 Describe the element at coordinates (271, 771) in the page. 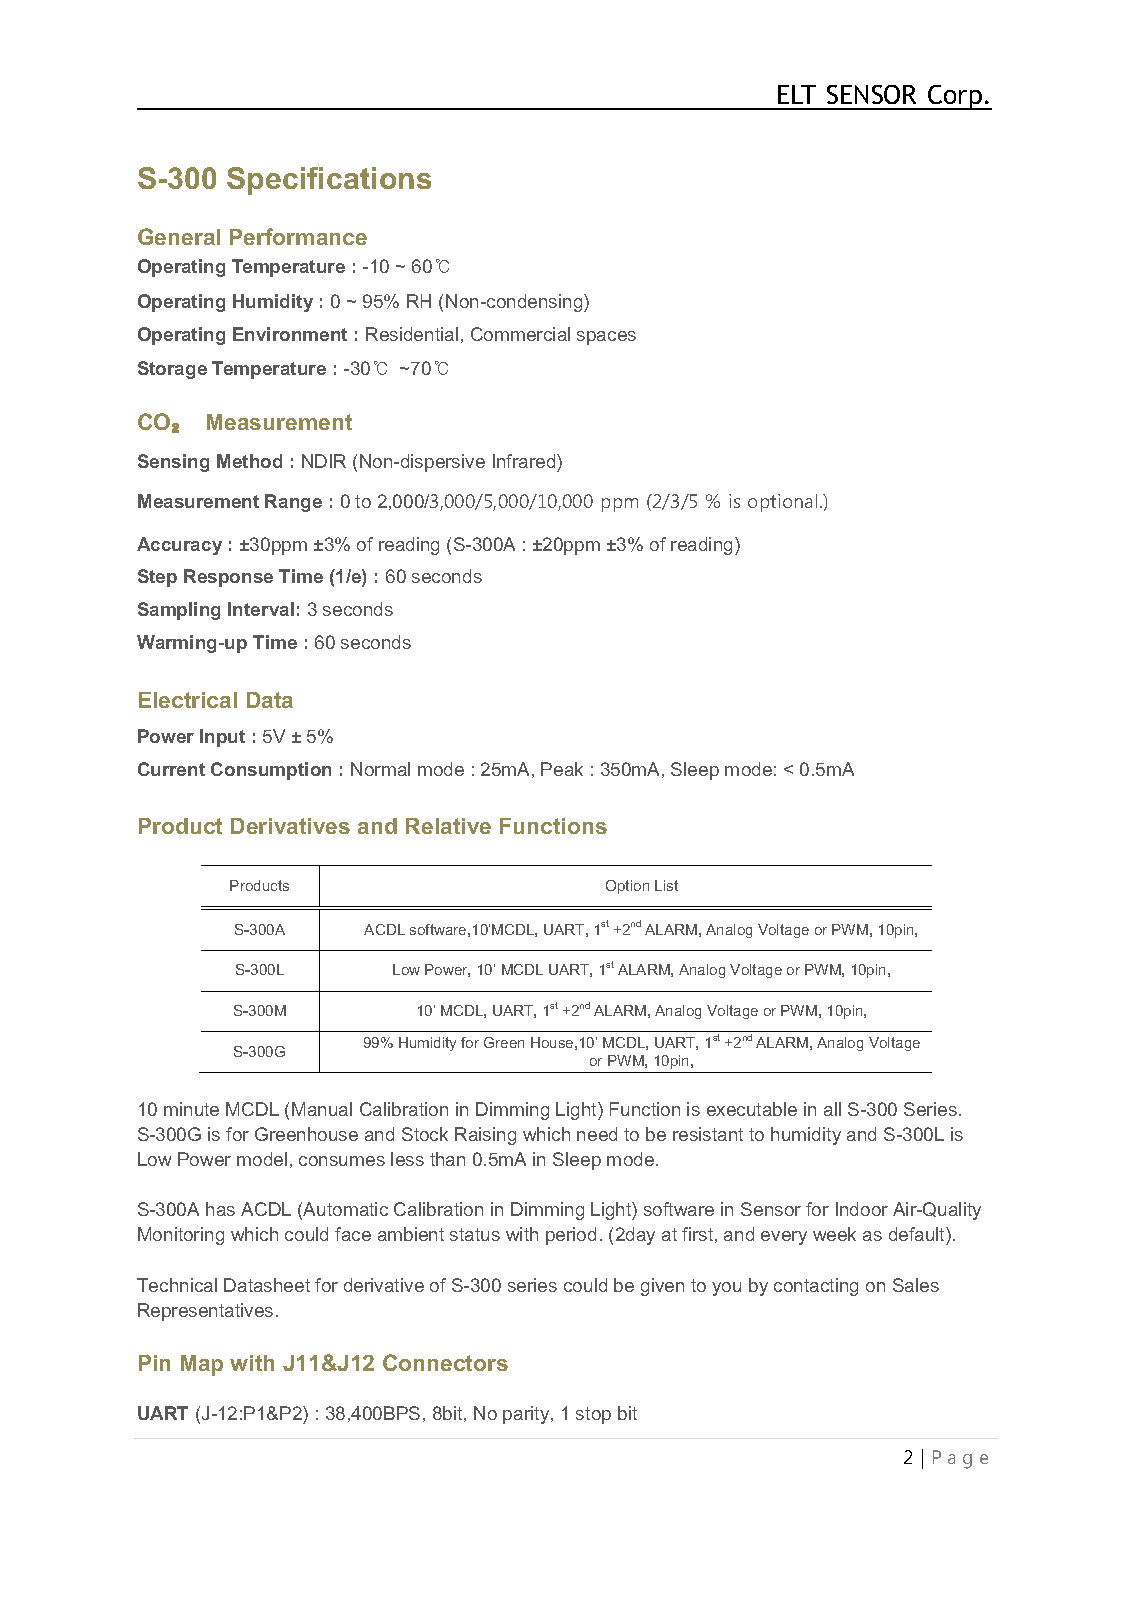

I see `Consumption` at that location.
